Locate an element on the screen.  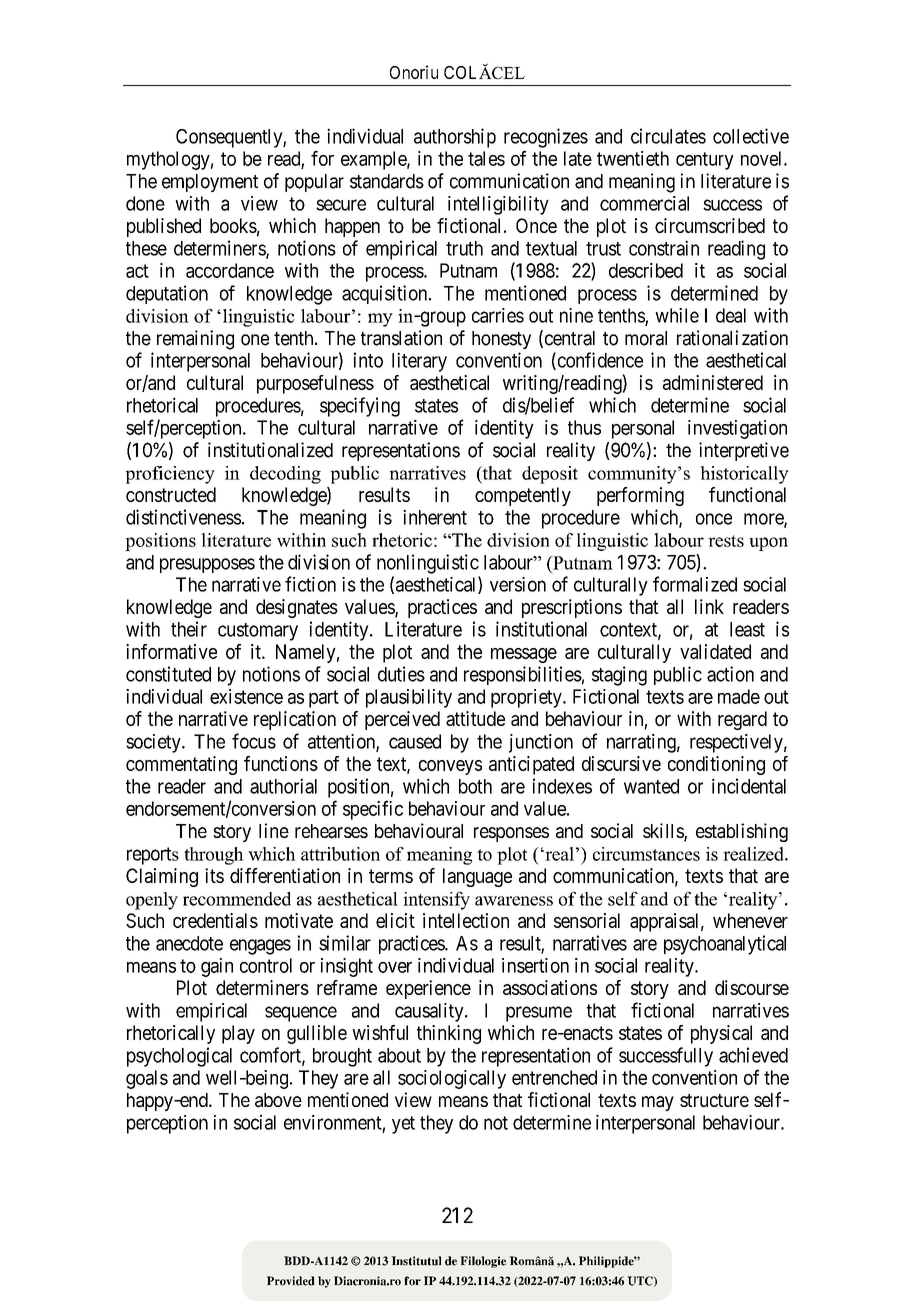
distinctiveness is located at coordinates (183, 517).
